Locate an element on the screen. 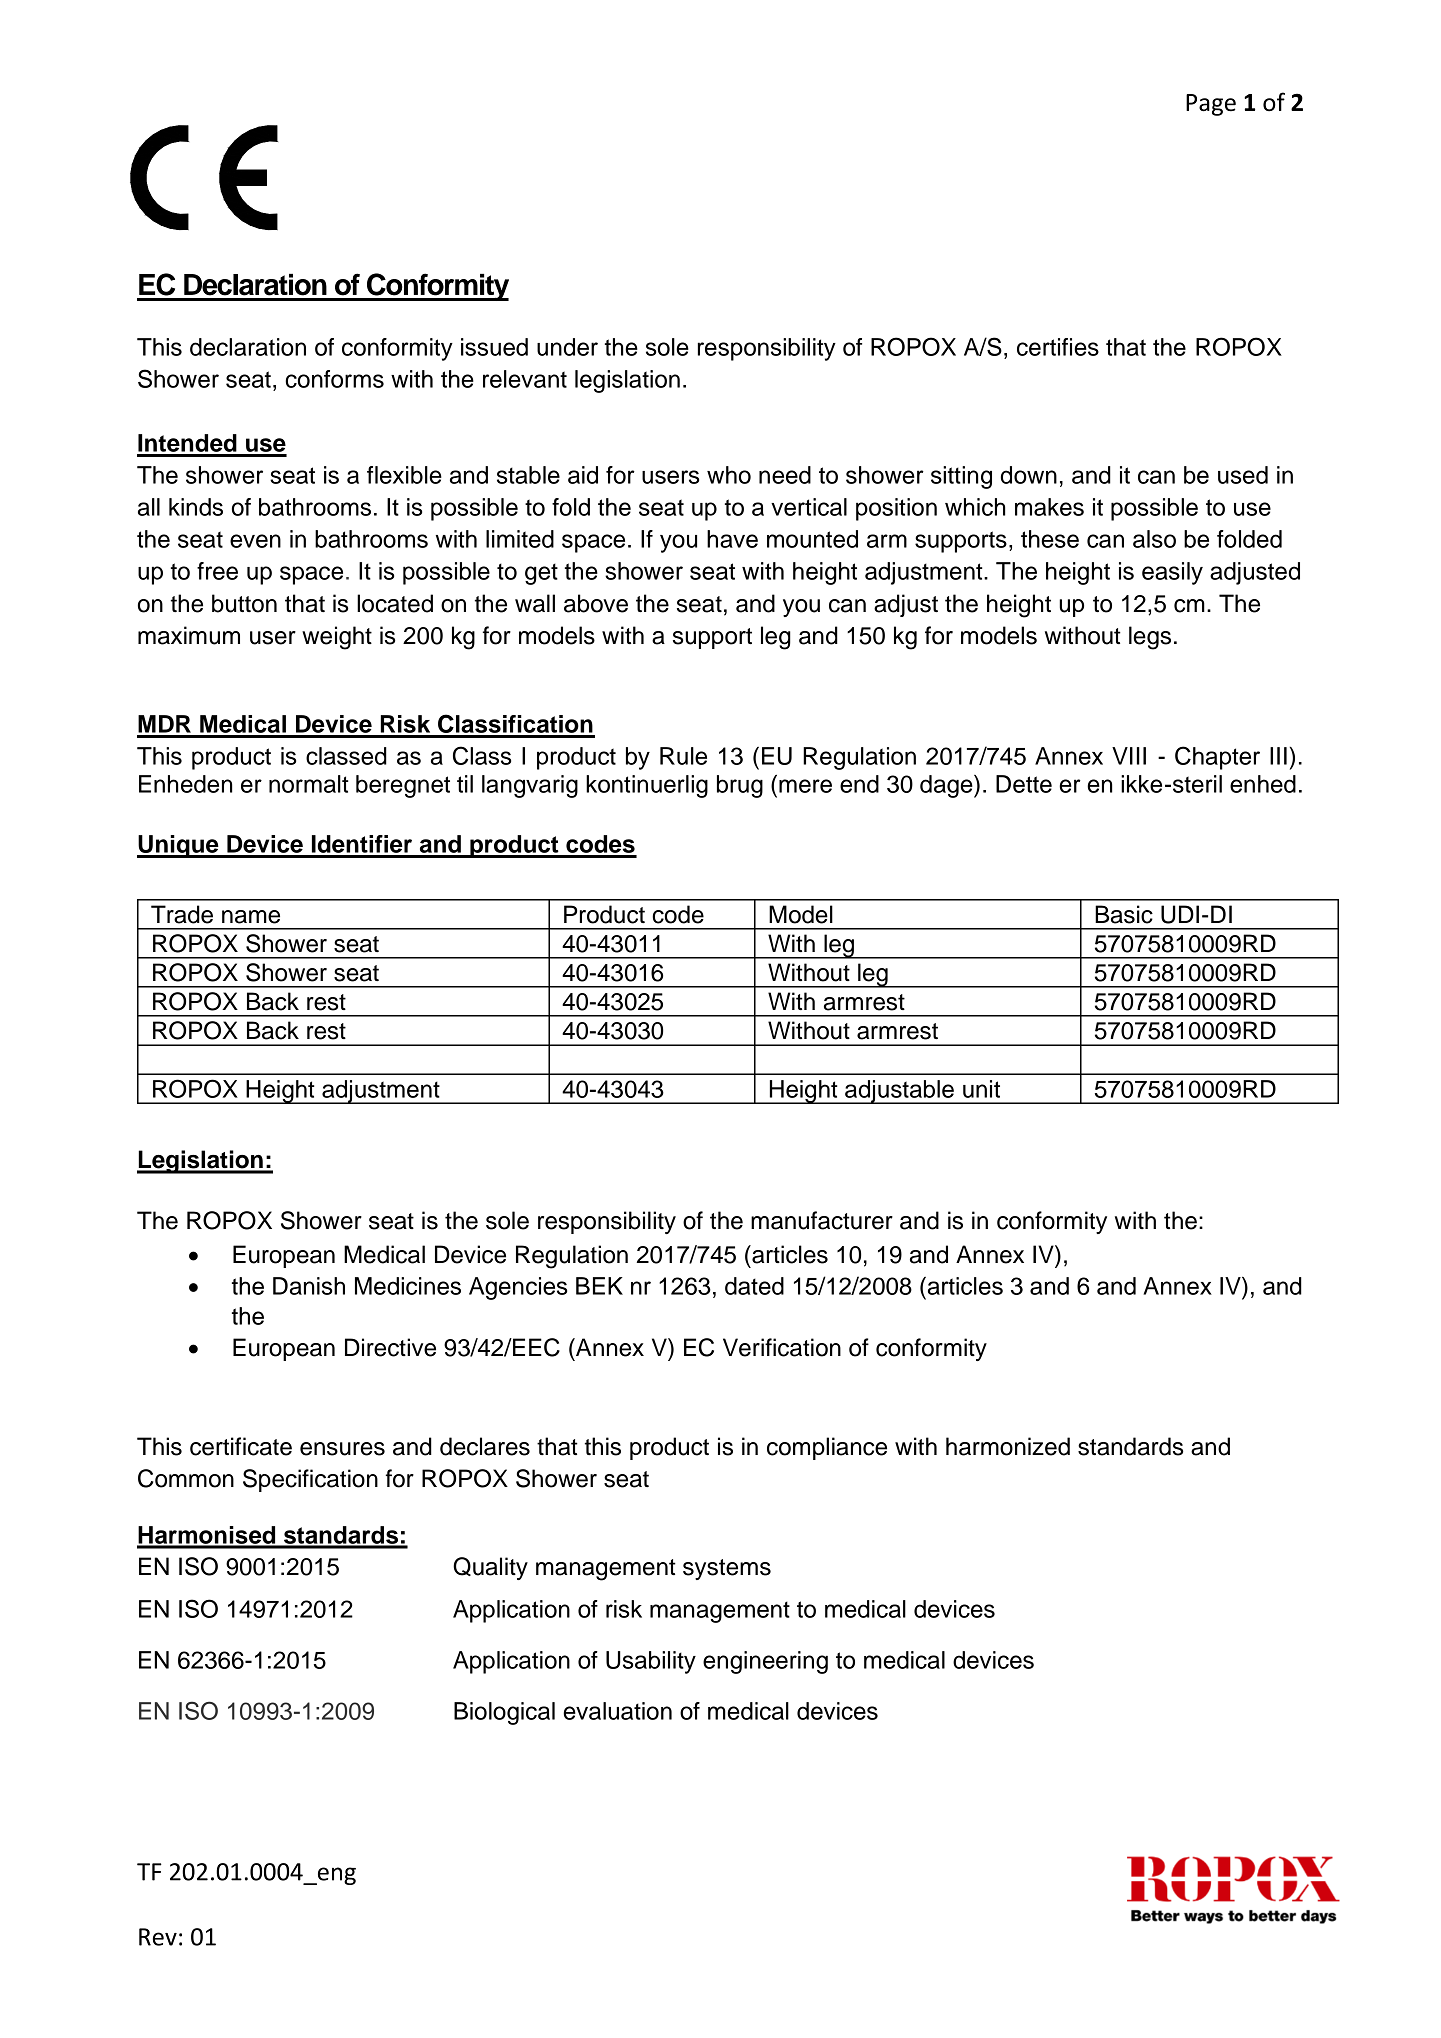  easily is located at coordinates (1172, 573).
